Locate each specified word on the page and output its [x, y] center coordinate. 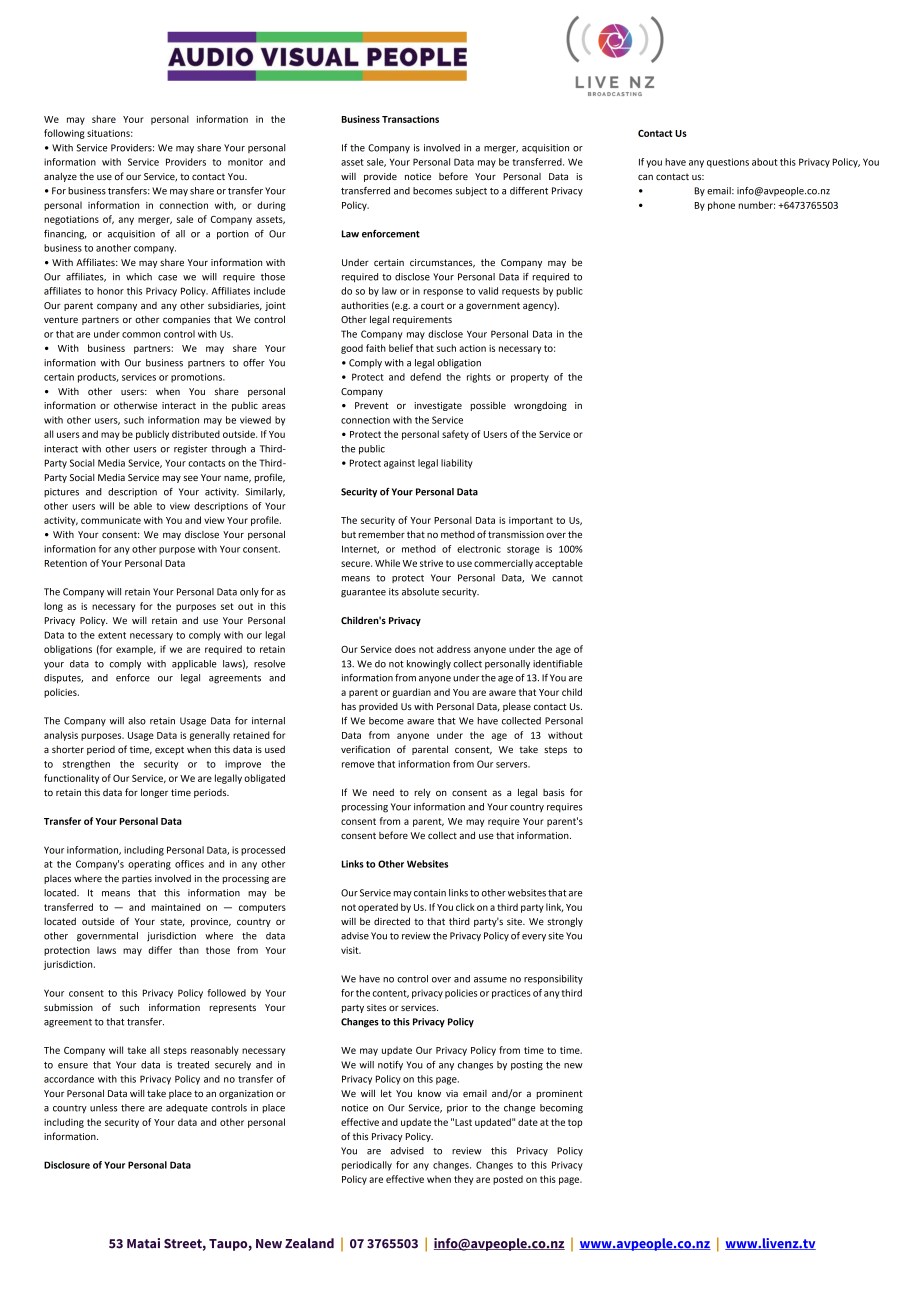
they [463, 1180]
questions [728, 163]
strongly [565, 922]
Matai [143, 1243]
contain [430, 893]
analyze [60, 177]
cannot [567, 578]
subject [471, 192]
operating [149, 865]
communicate [111, 520]
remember [381, 534]
